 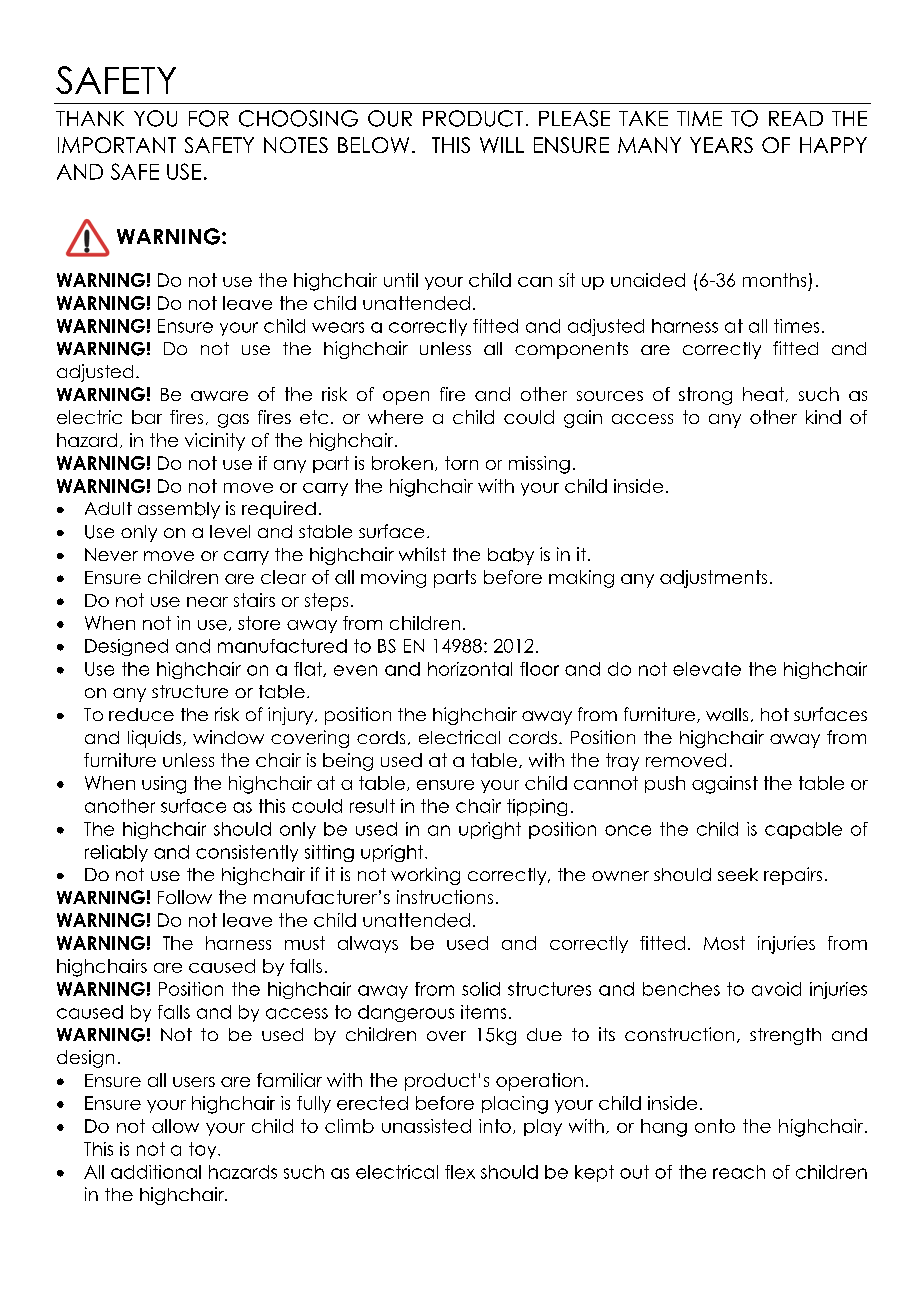 I want to click on aware, so click(x=219, y=396).
